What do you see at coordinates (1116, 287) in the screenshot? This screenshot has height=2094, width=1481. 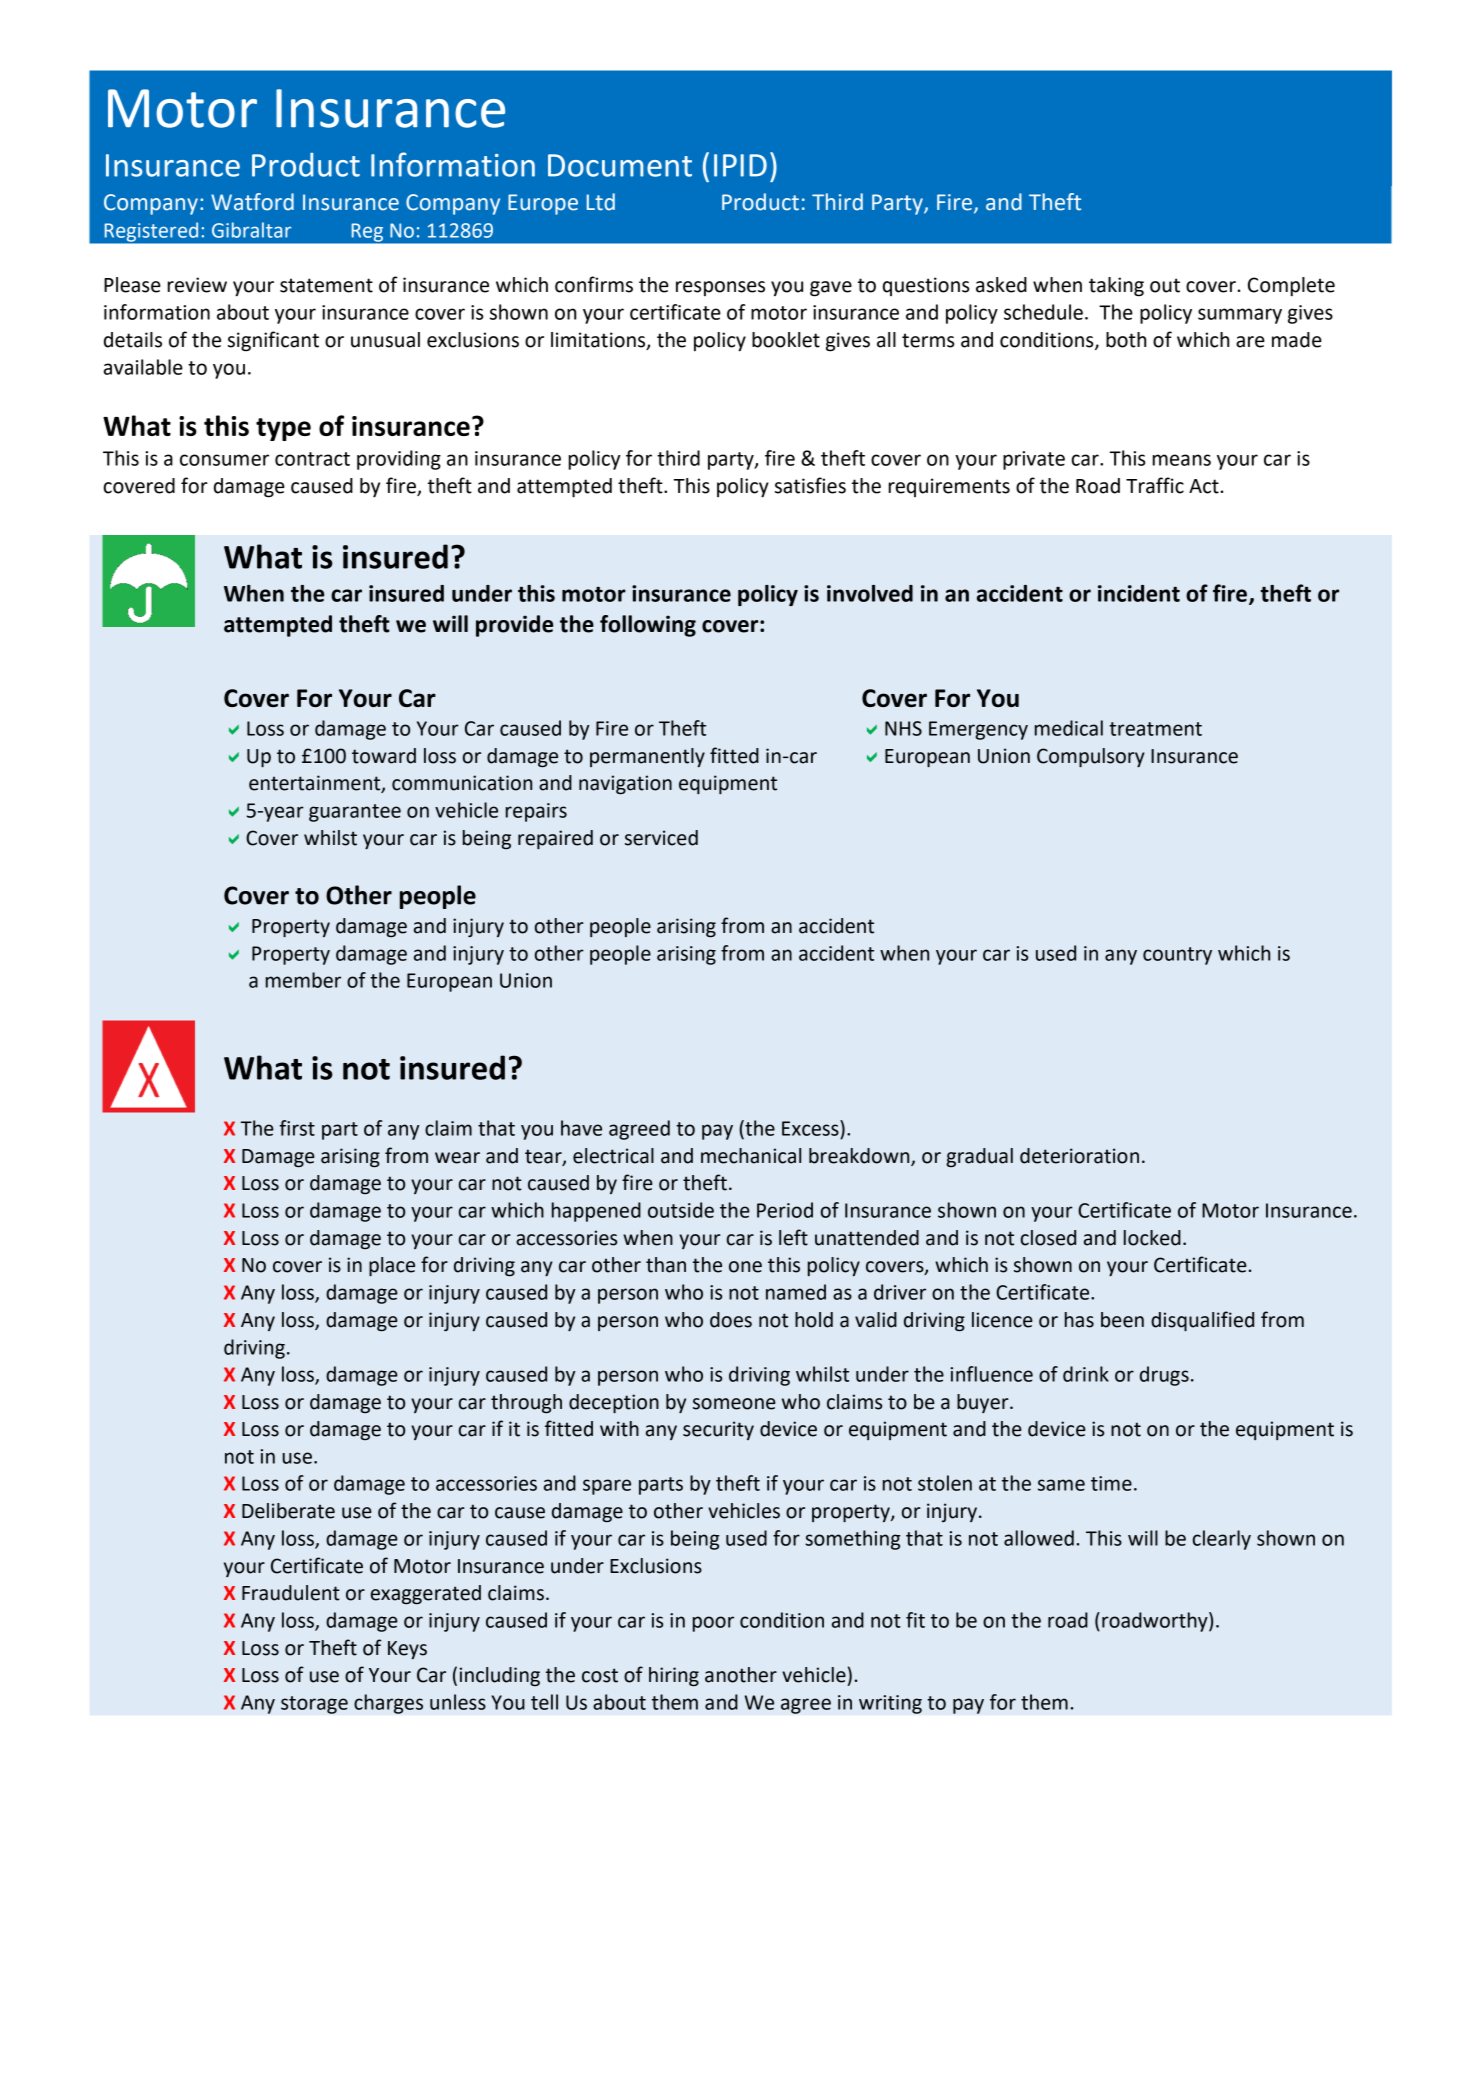 I see `taking` at bounding box center [1116, 287].
